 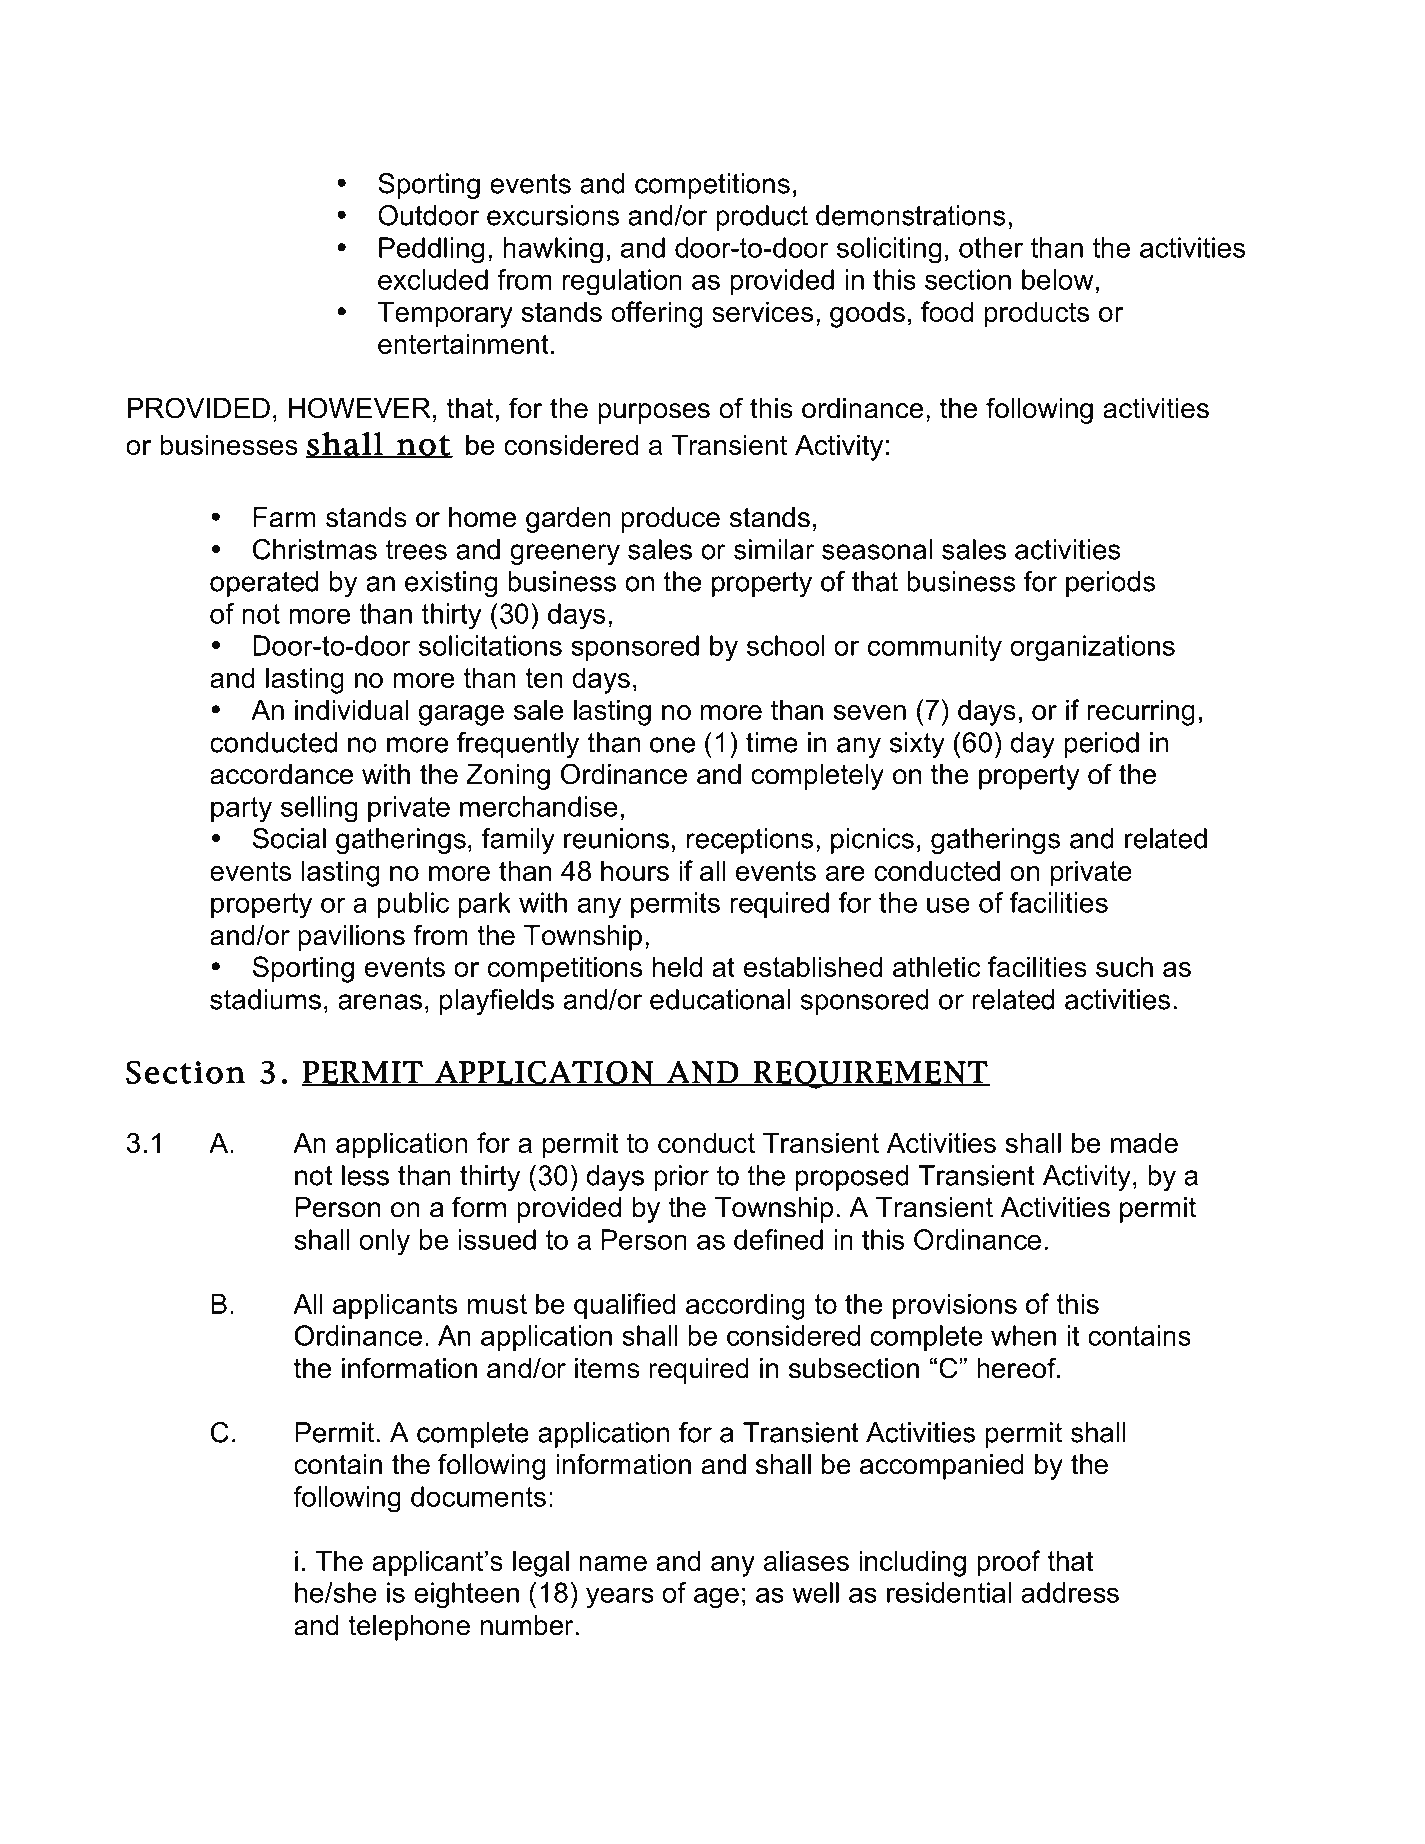 I want to click on when, so click(x=1023, y=1335).
